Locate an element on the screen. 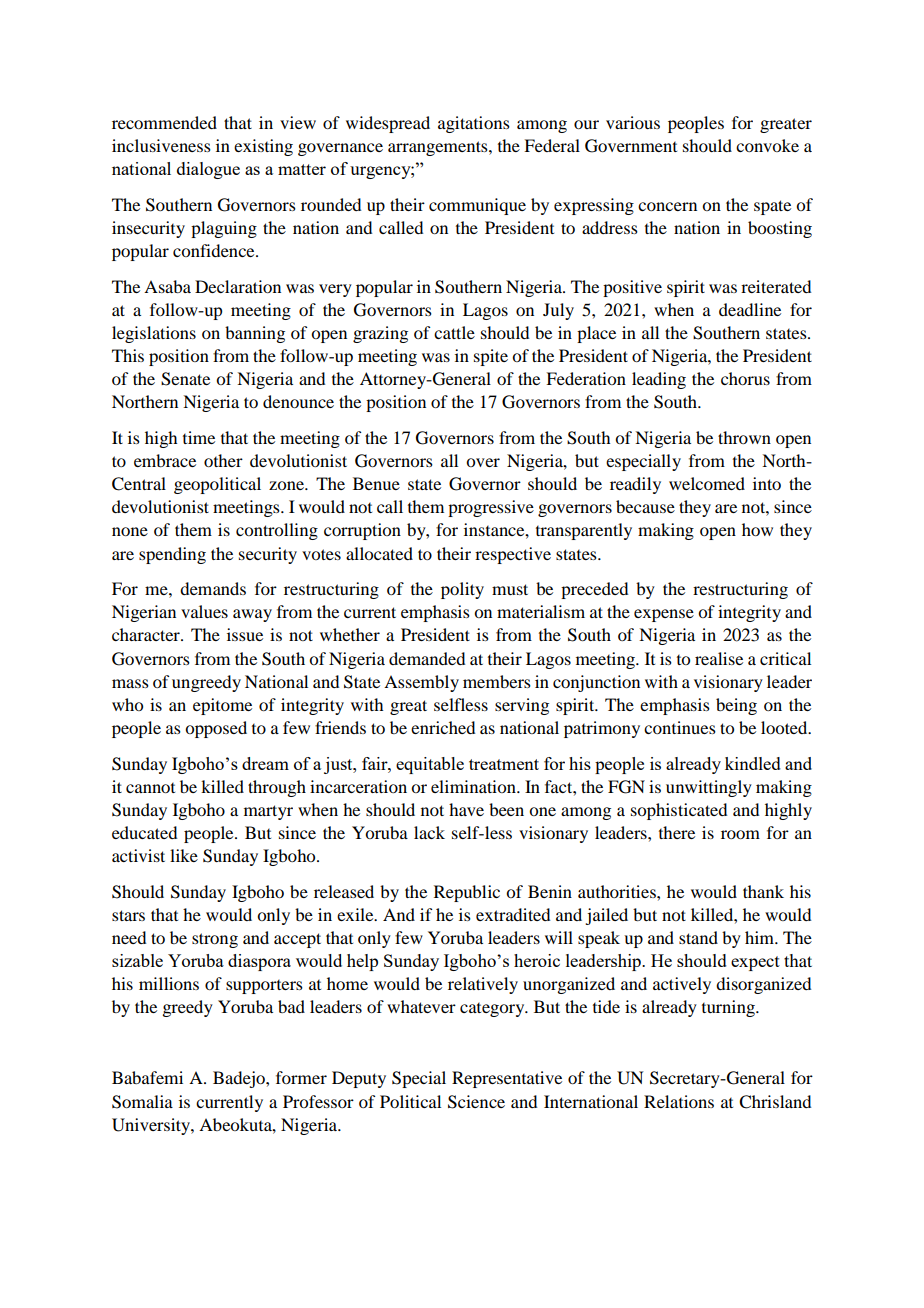  epitome is located at coordinates (222, 706).
